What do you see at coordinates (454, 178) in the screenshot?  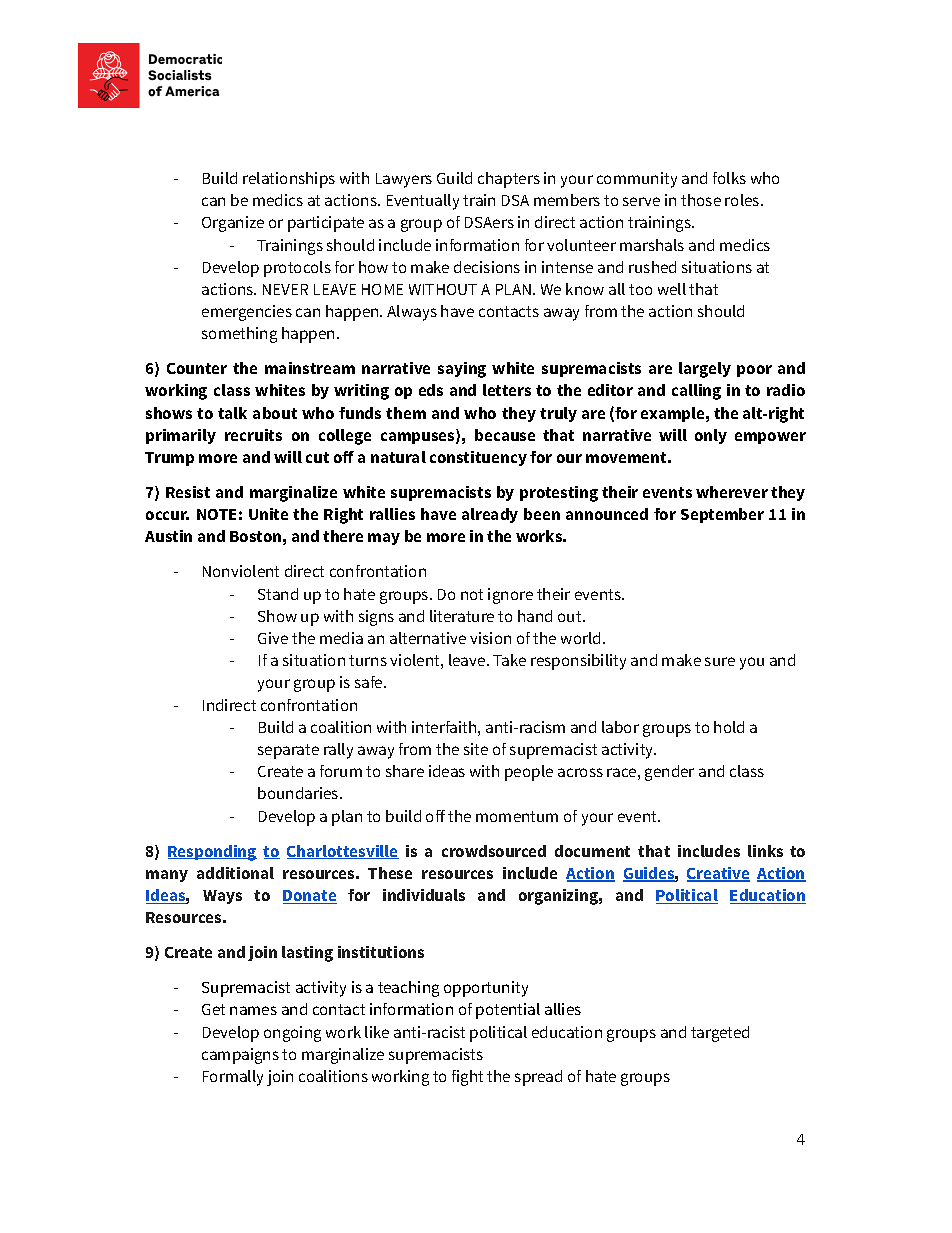 I see `Guild` at bounding box center [454, 178].
